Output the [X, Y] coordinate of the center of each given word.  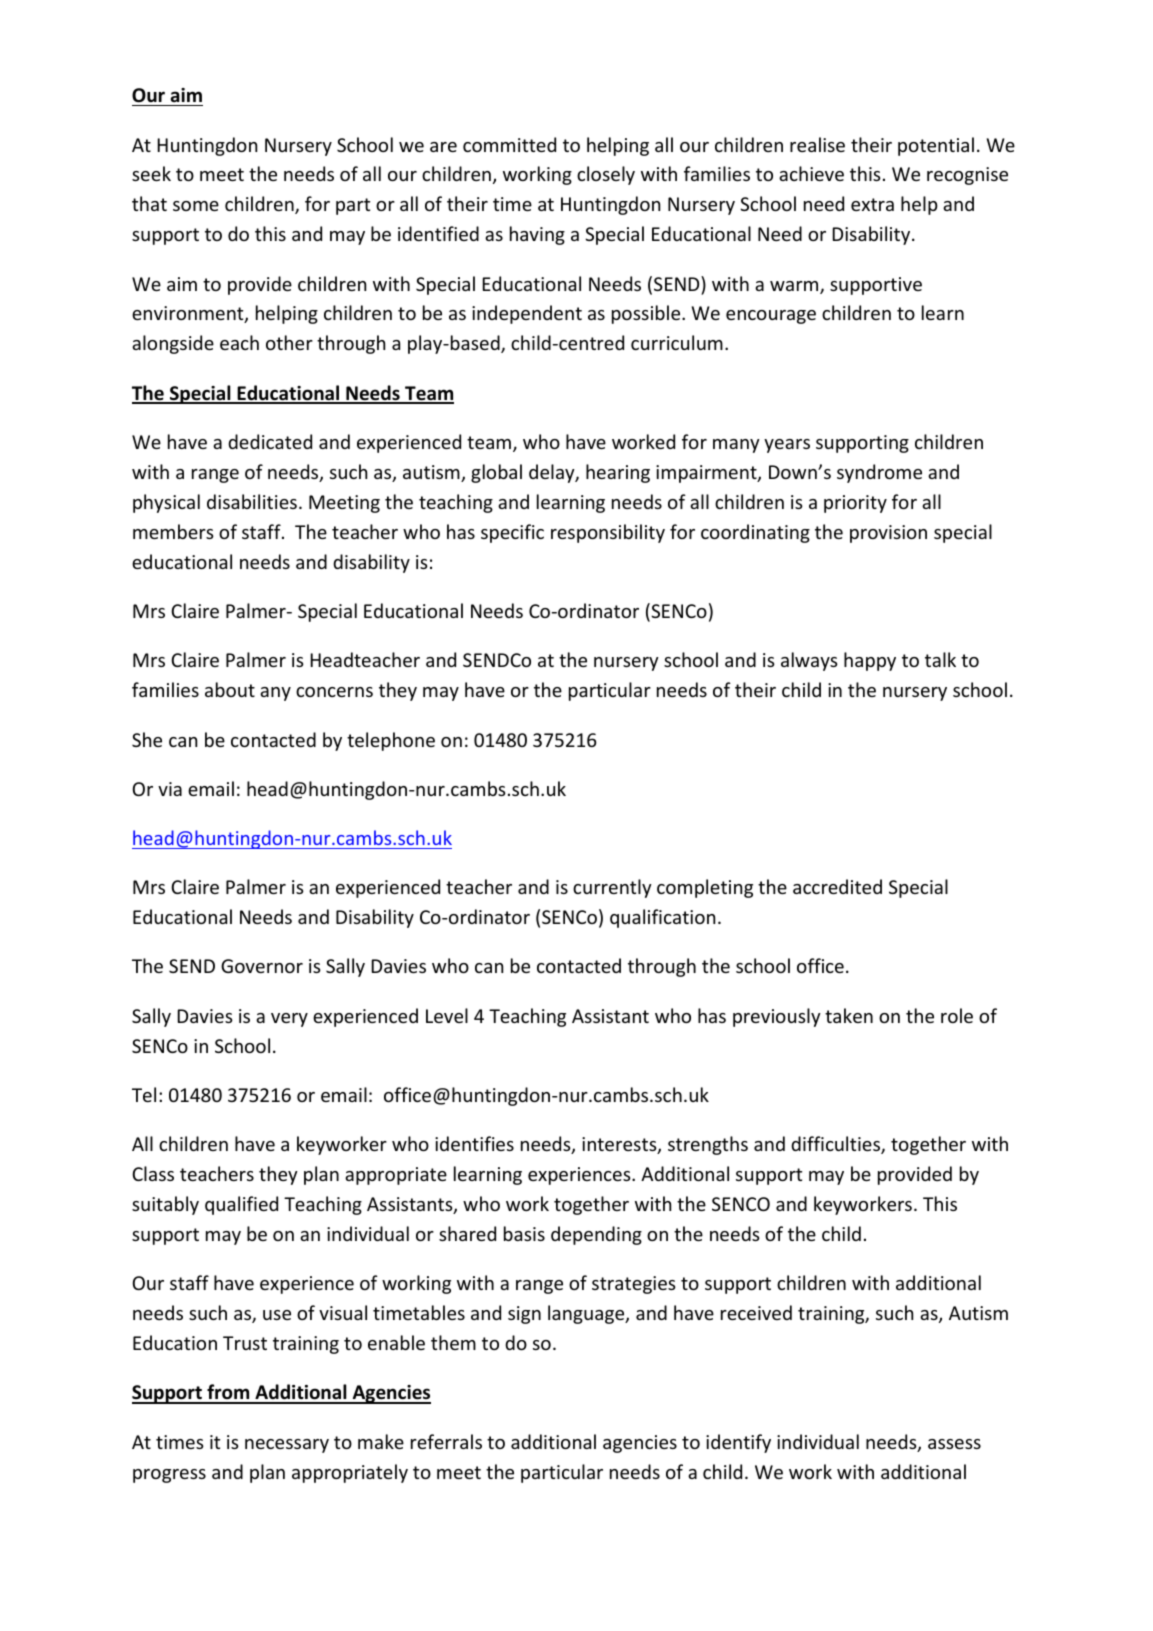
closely [606, 175]
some [196, 206]
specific [512, 533]
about [230, 689]
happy [870, 661]
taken [849, 1015]
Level [447, 1015]
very [289, 1020]
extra [872, 204]
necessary [287, 1446]
